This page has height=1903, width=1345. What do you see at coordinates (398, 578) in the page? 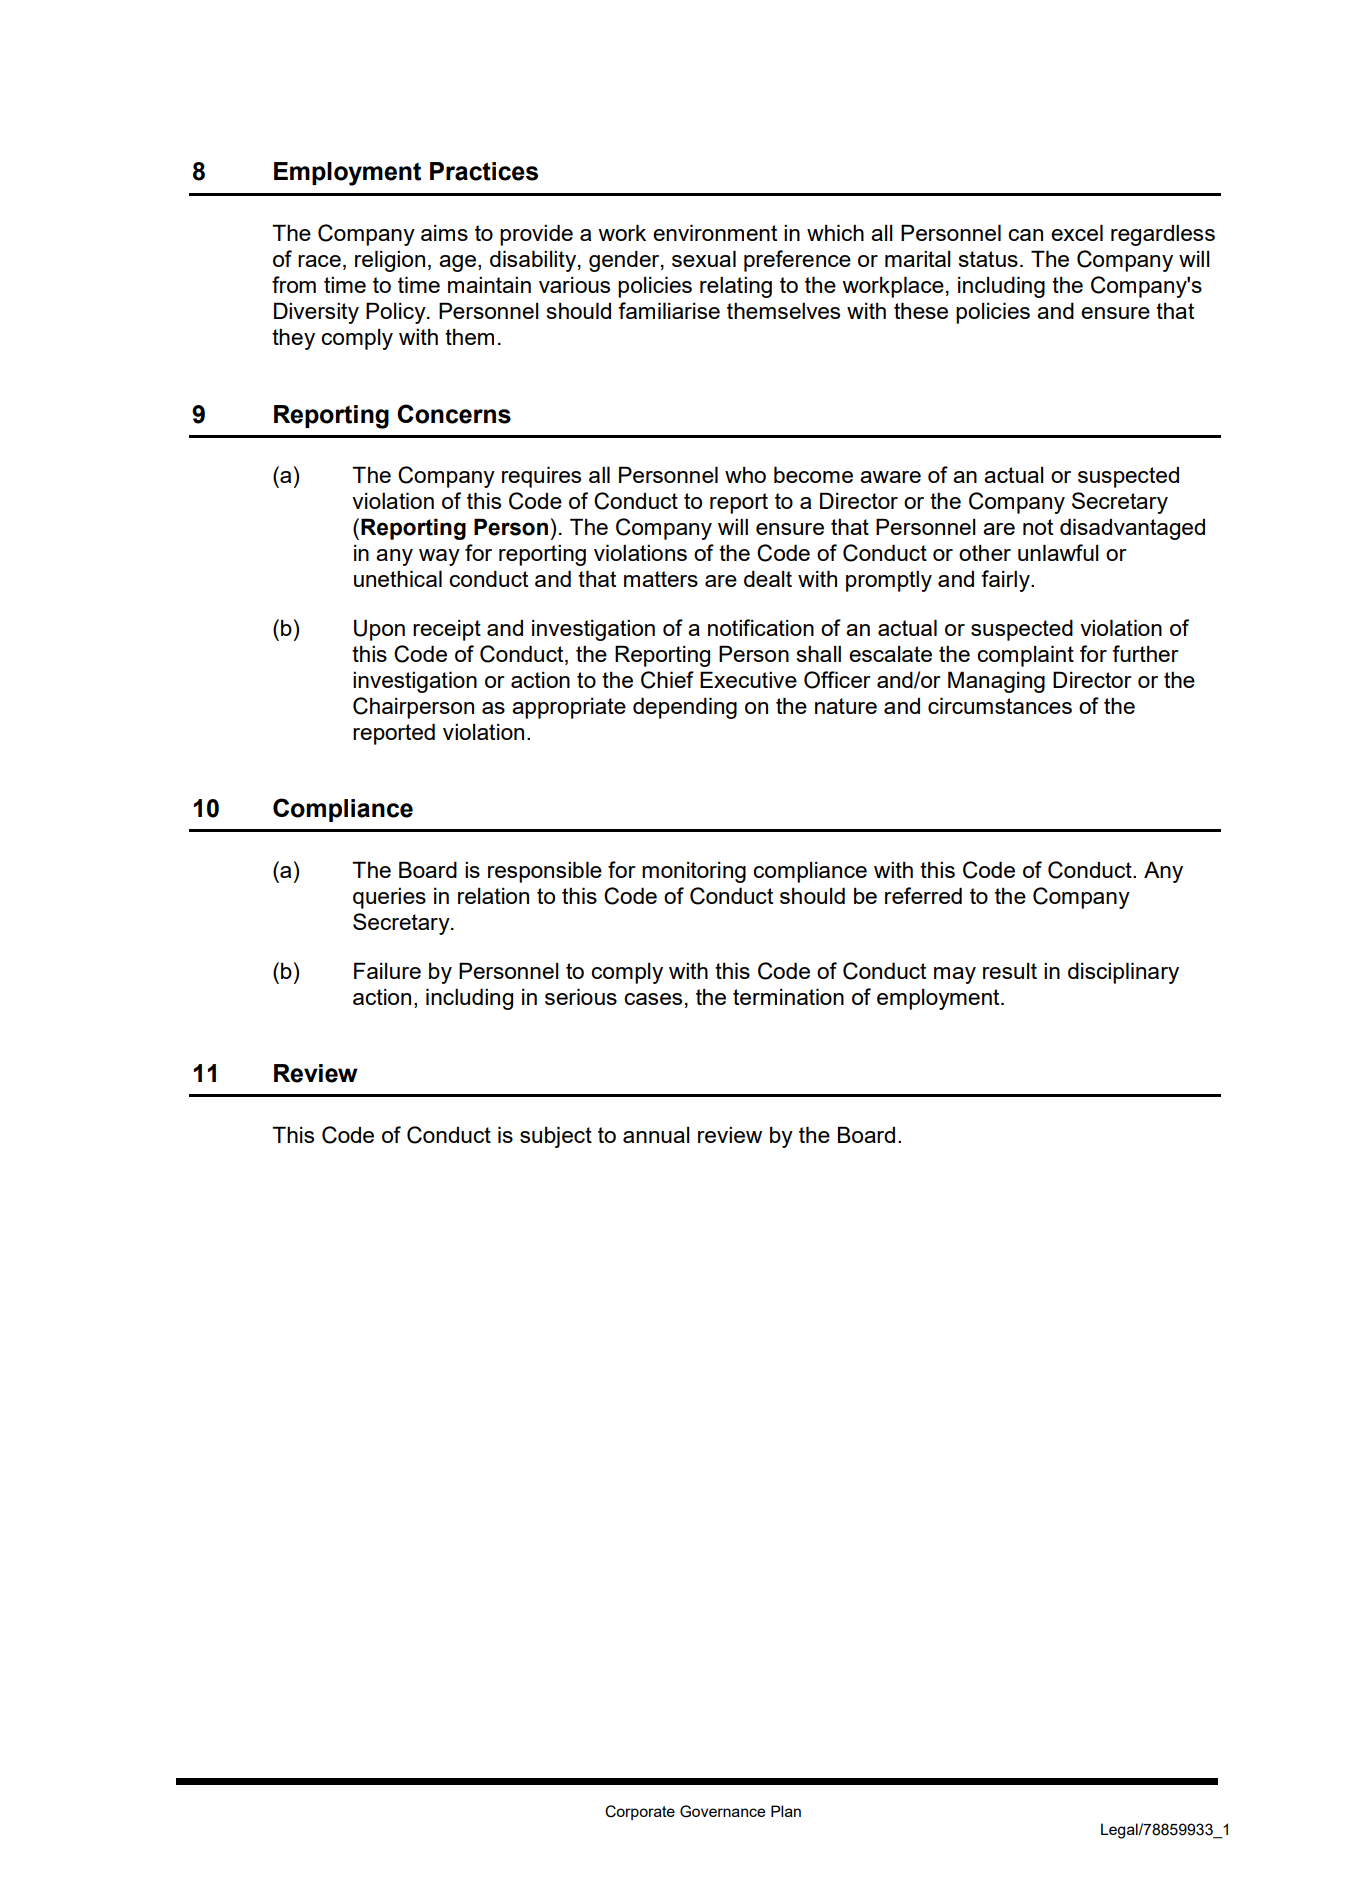
I see `unethical` at bounding box center [398, 578].
